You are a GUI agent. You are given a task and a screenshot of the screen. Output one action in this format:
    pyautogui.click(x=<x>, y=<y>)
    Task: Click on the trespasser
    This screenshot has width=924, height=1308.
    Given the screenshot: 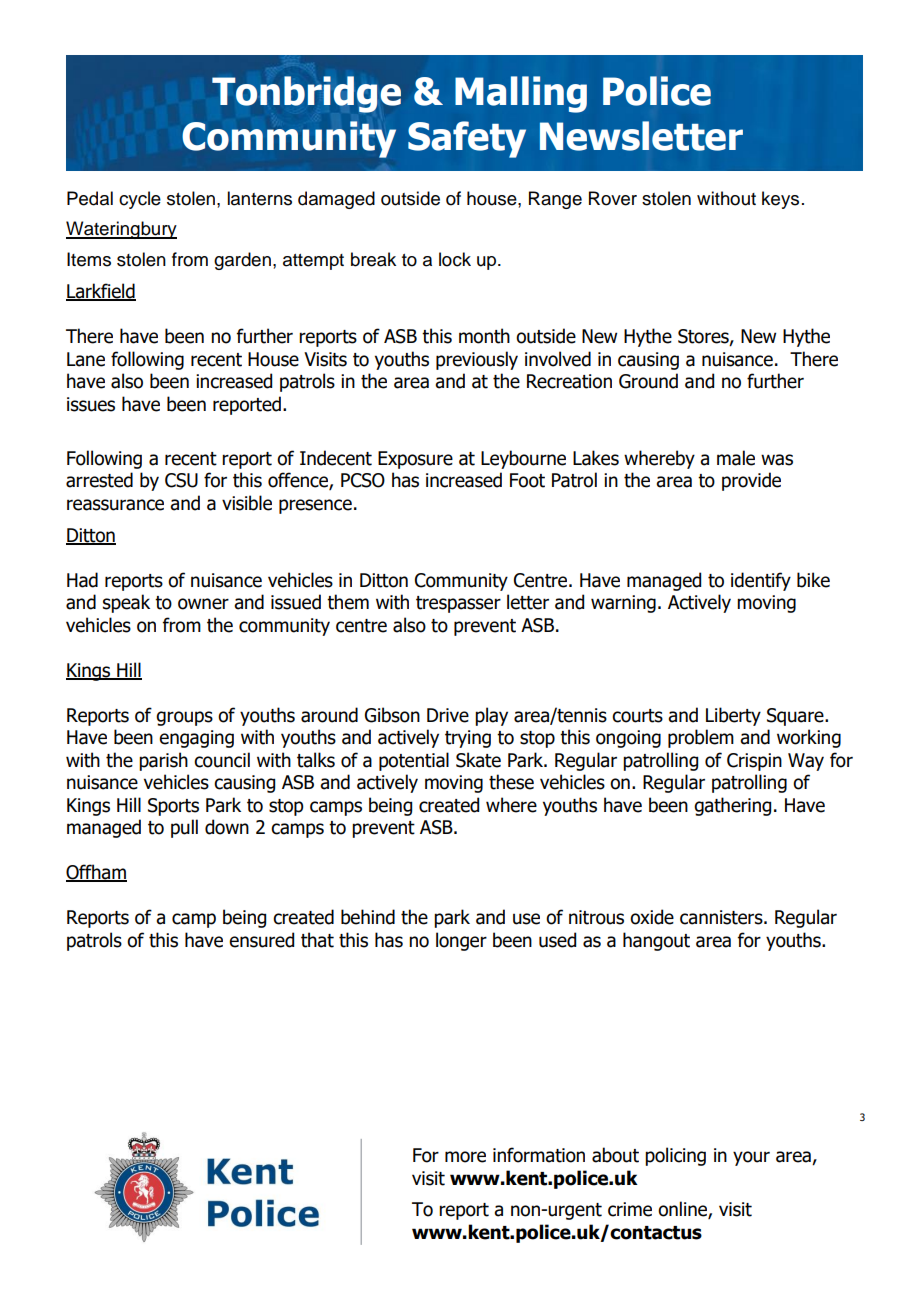 What is the action you would take?
    pyautogui.click(x=458, y=604)
